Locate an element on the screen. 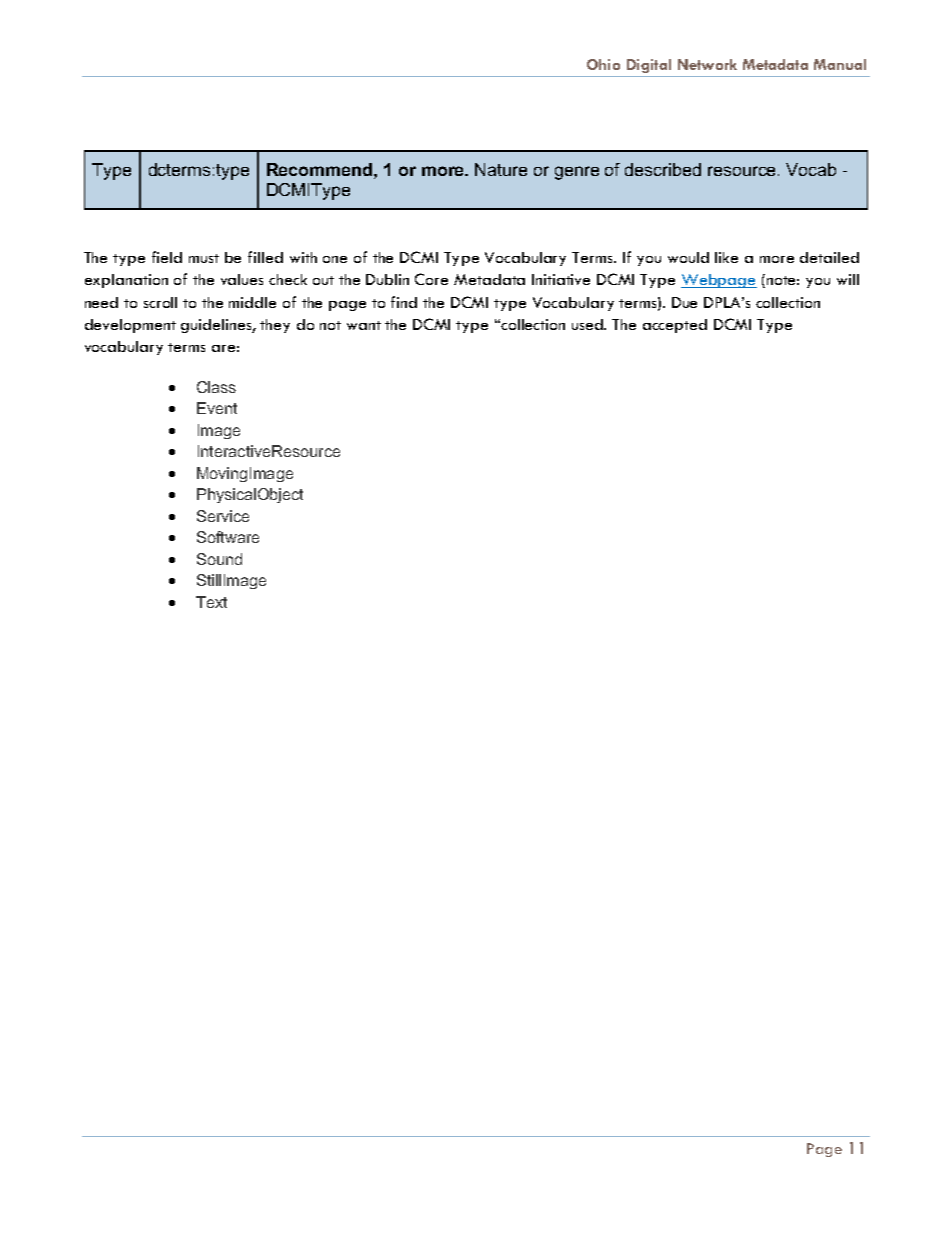 This screenshot has height=1233, width=952. find is located at coordinates (404, 302).
